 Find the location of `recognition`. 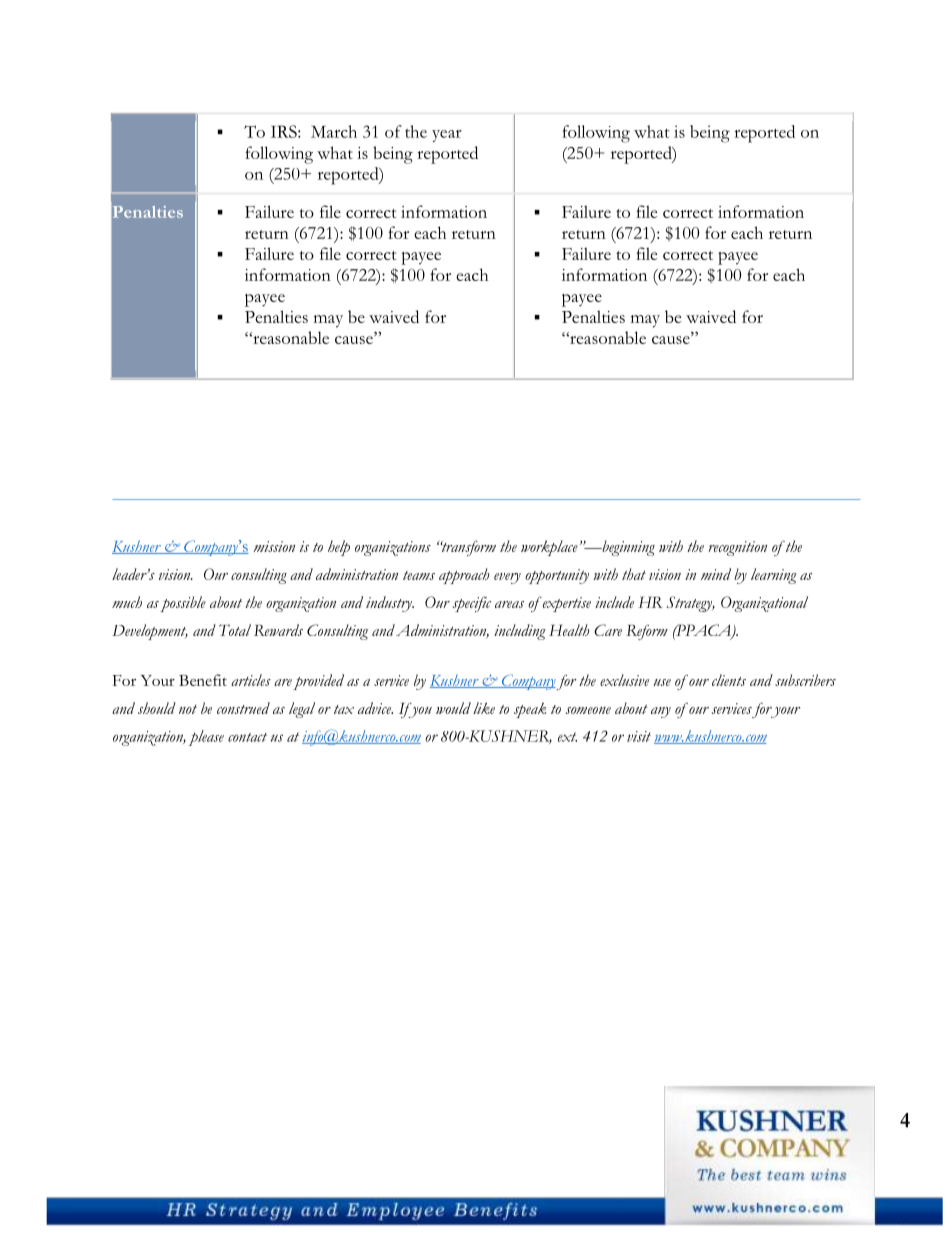

recognition is located at coordinates (737, 548).
